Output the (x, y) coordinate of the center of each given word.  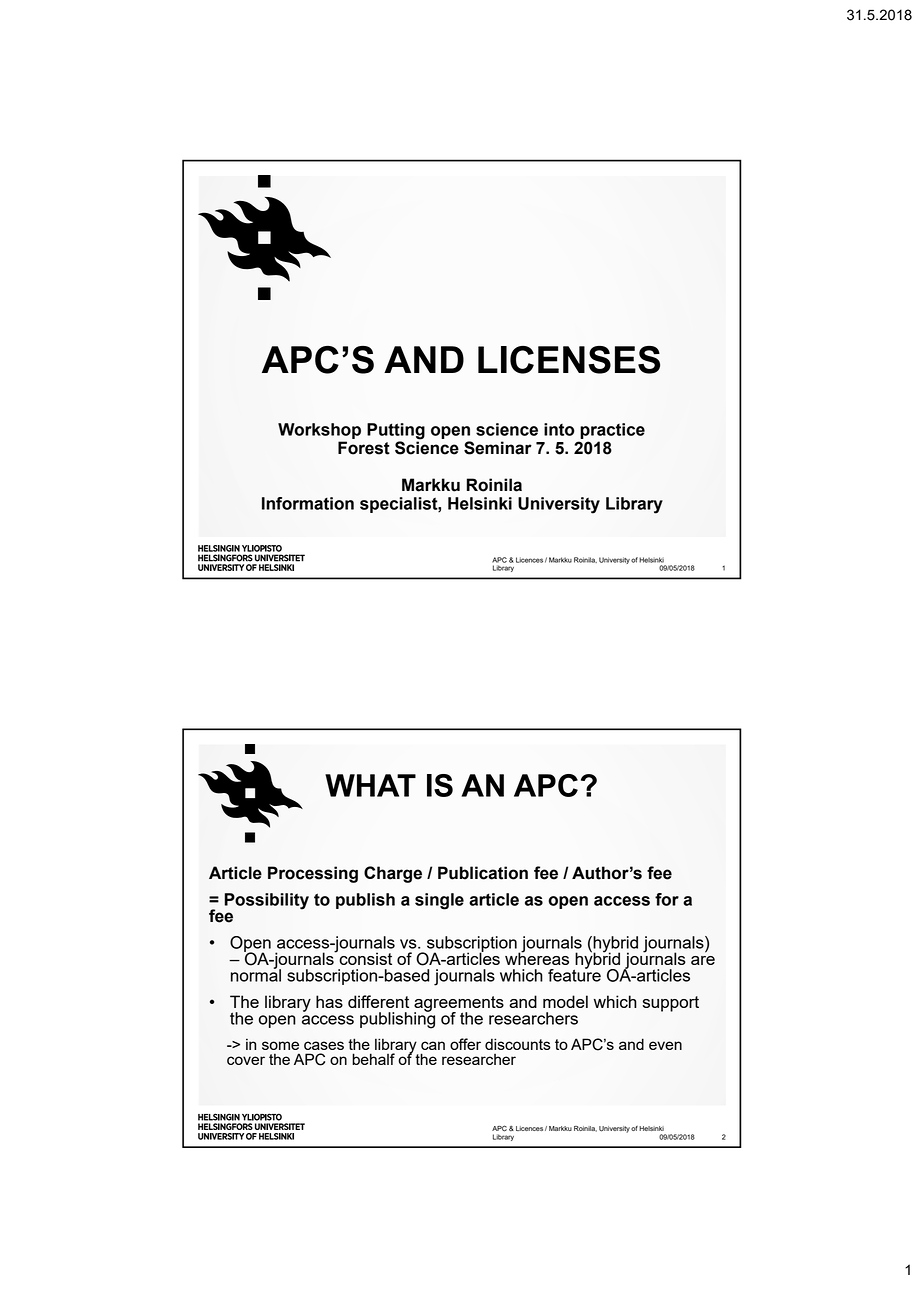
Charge (393, 874)
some (280, 1045)
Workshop (319, 431)
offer (465, 1044)
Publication (483, 873)
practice (612, 431)
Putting (396, 431)
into (559, 429)
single (439, 901)
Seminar (498, 448)
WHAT (370, 785)
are (703, 960)
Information (308, 503)
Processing (313, 874)
